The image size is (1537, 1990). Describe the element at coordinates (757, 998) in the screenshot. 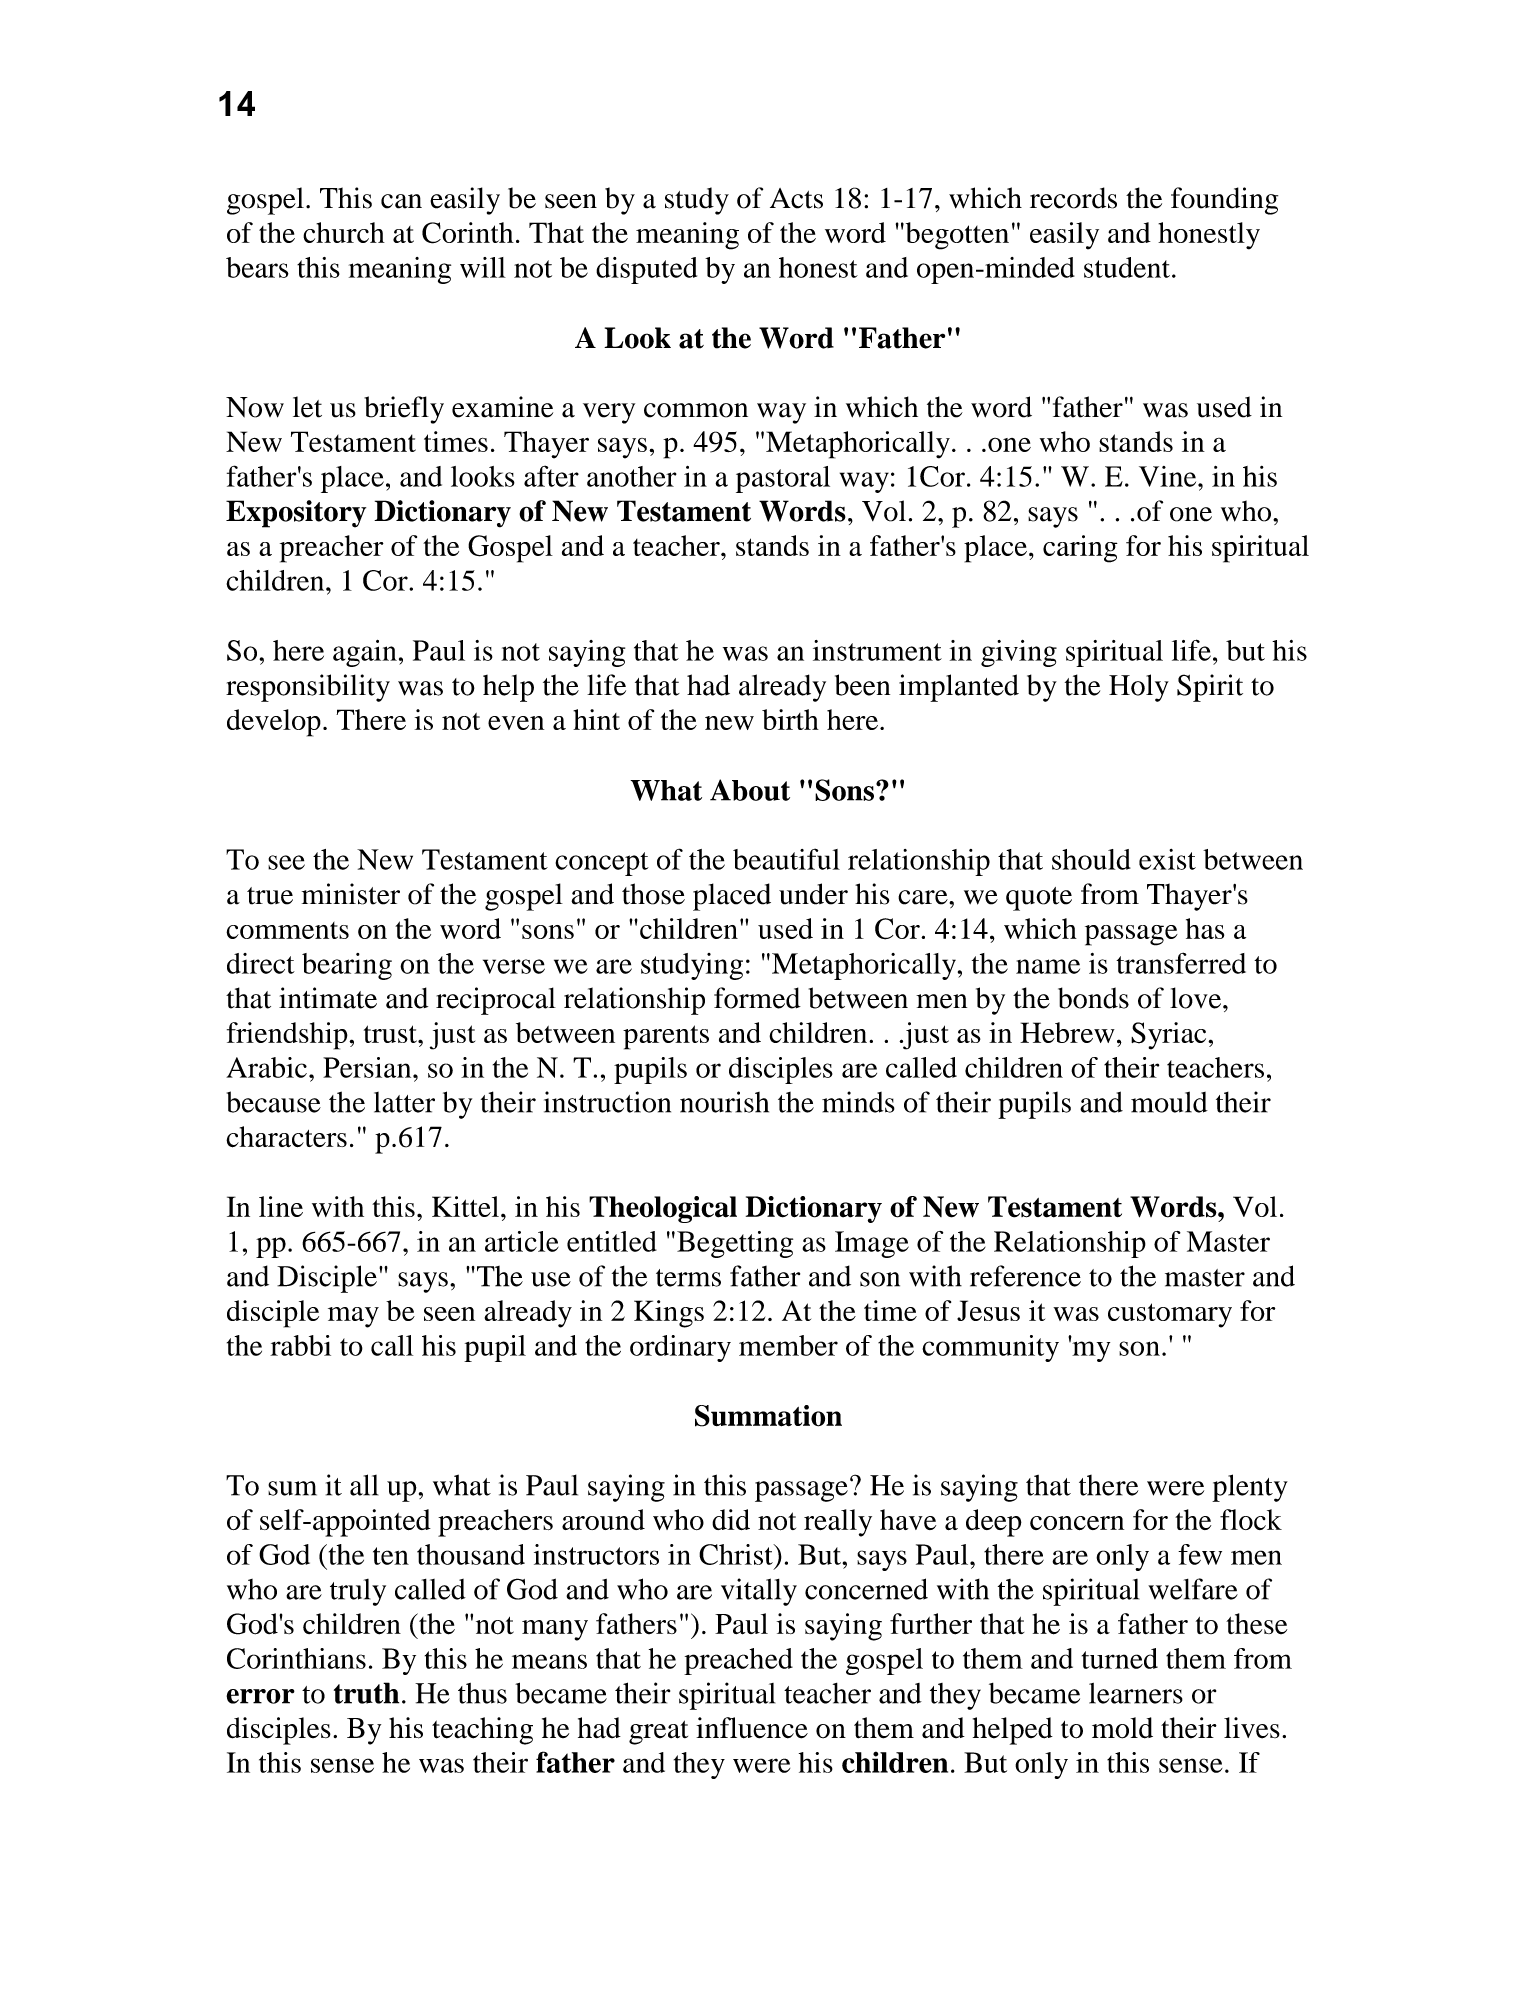

I see `formed` at that location.
